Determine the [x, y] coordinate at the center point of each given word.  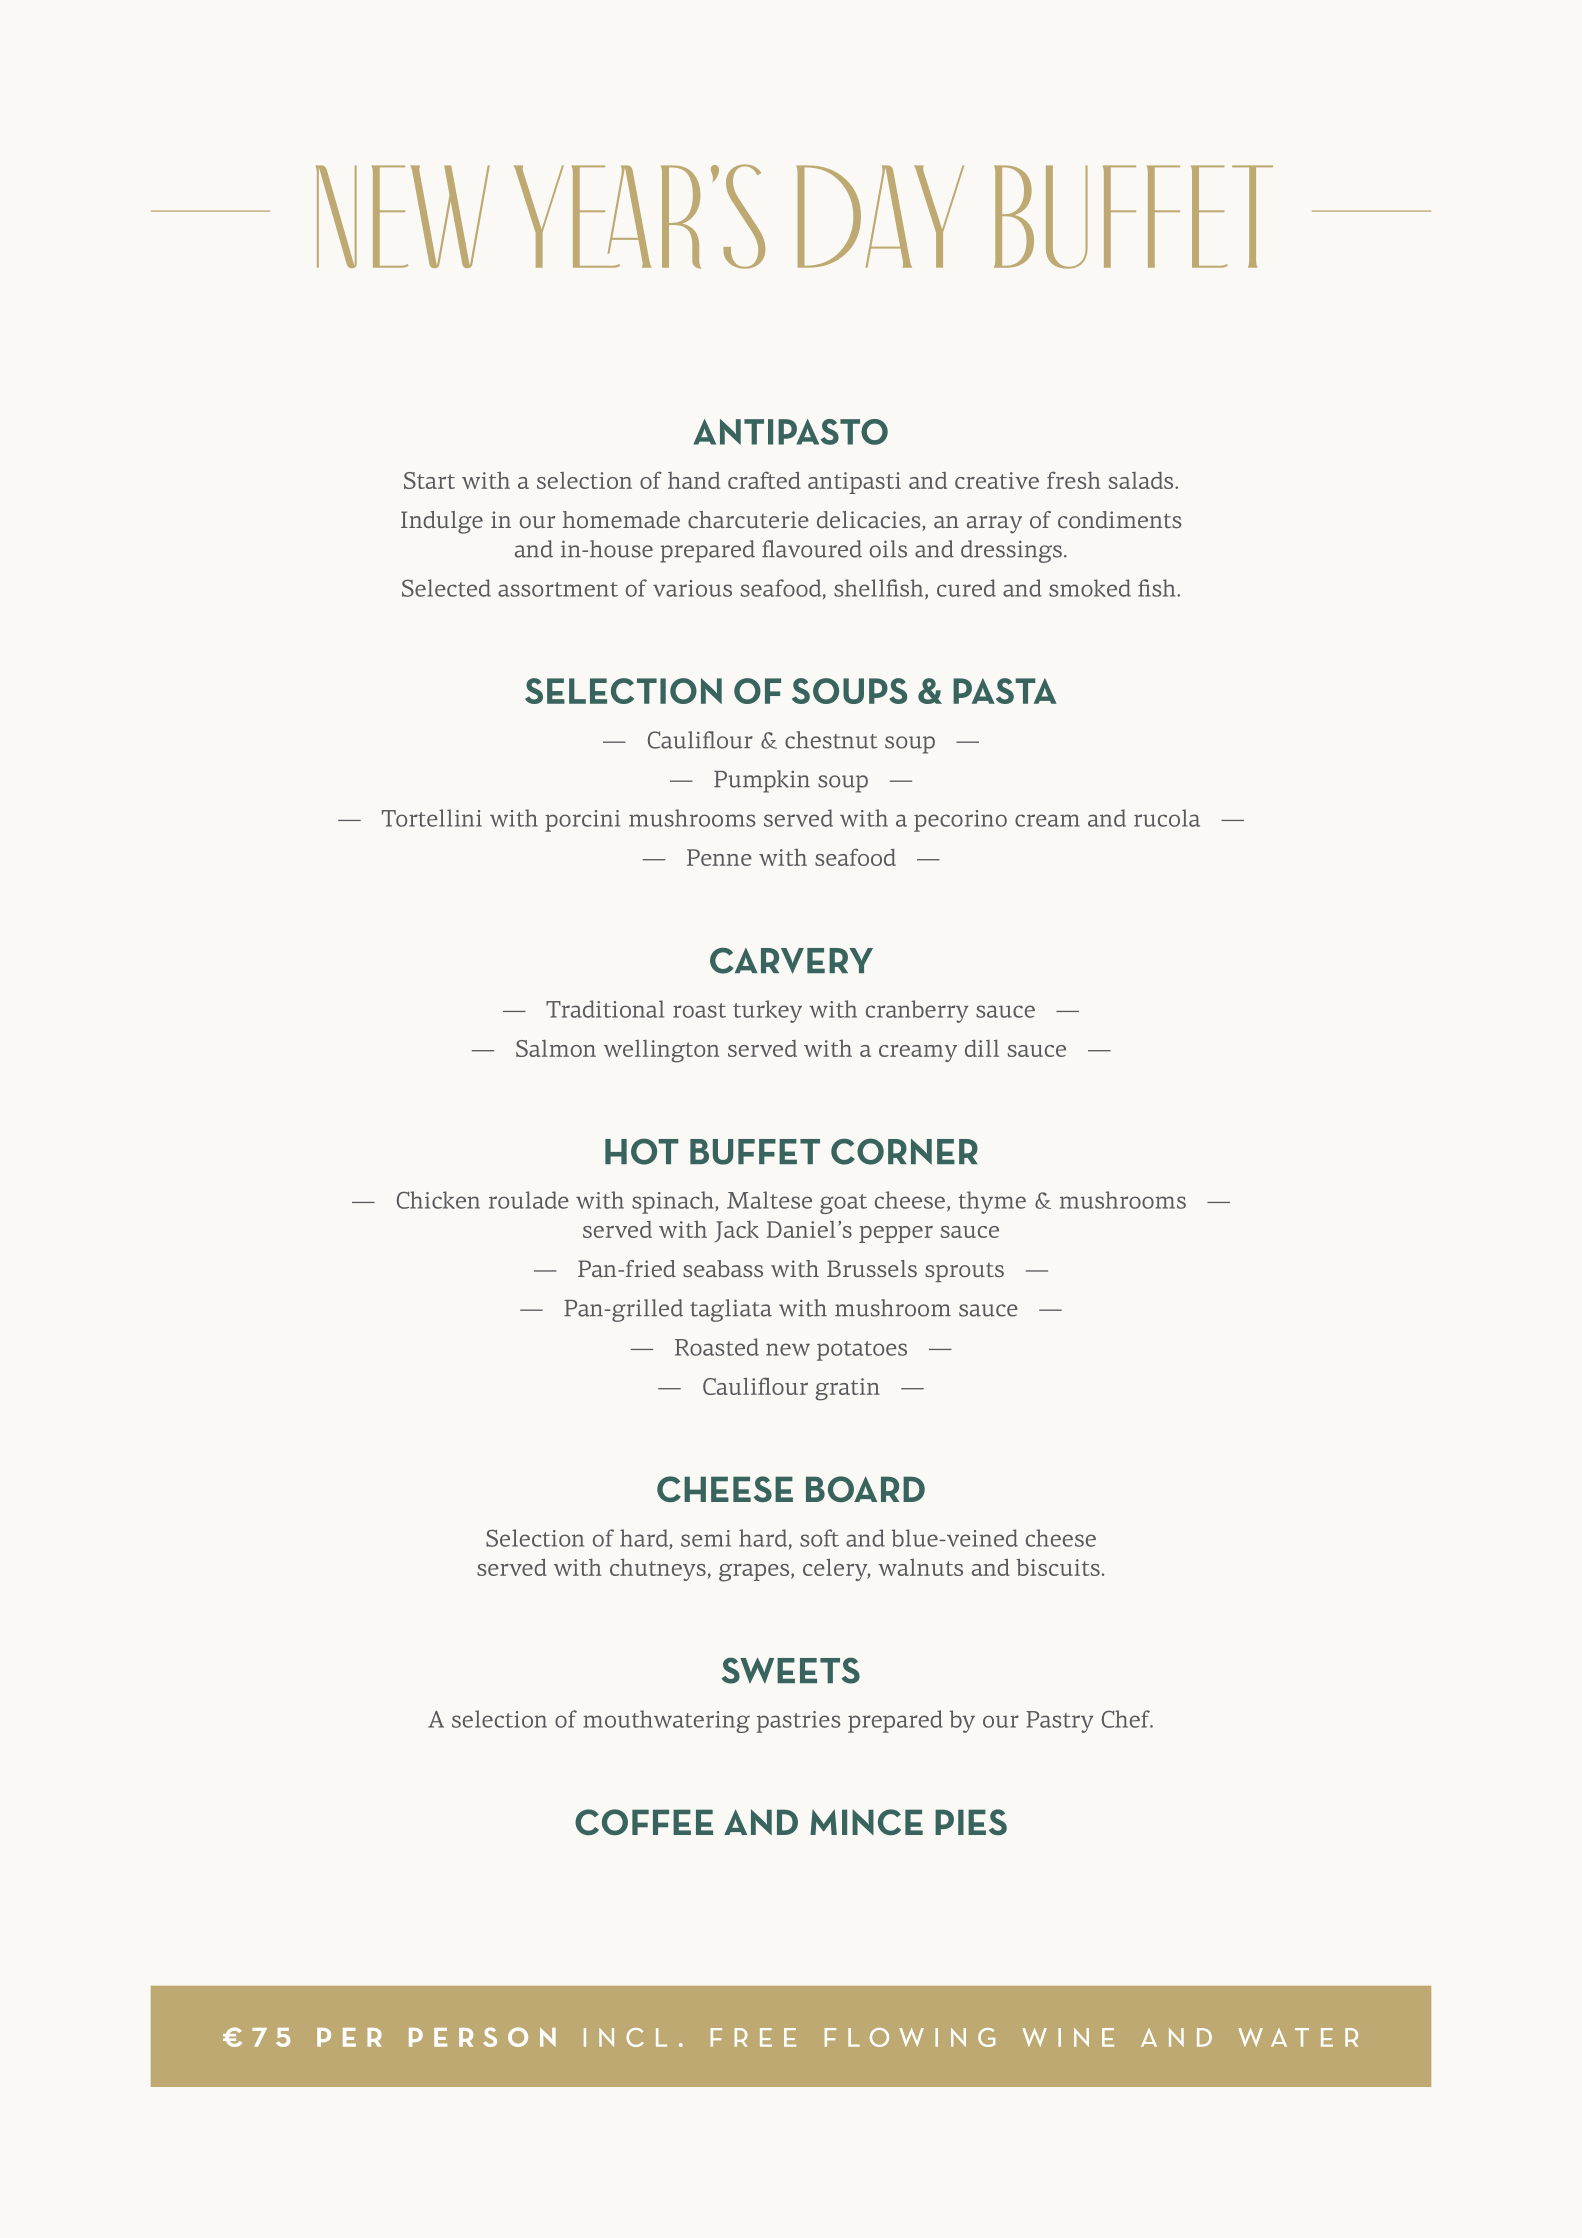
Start [429, 480]
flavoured [812, 549]
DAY [880, 216]
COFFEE [644, 1822]
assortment [558, 589]
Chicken [438, 1200]
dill [982, 1048]
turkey [767, 1011]
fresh [1074, 480]
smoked [1090, 588]
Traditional [605, 1009]
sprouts [964, 1272]
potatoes [862, 1351]
